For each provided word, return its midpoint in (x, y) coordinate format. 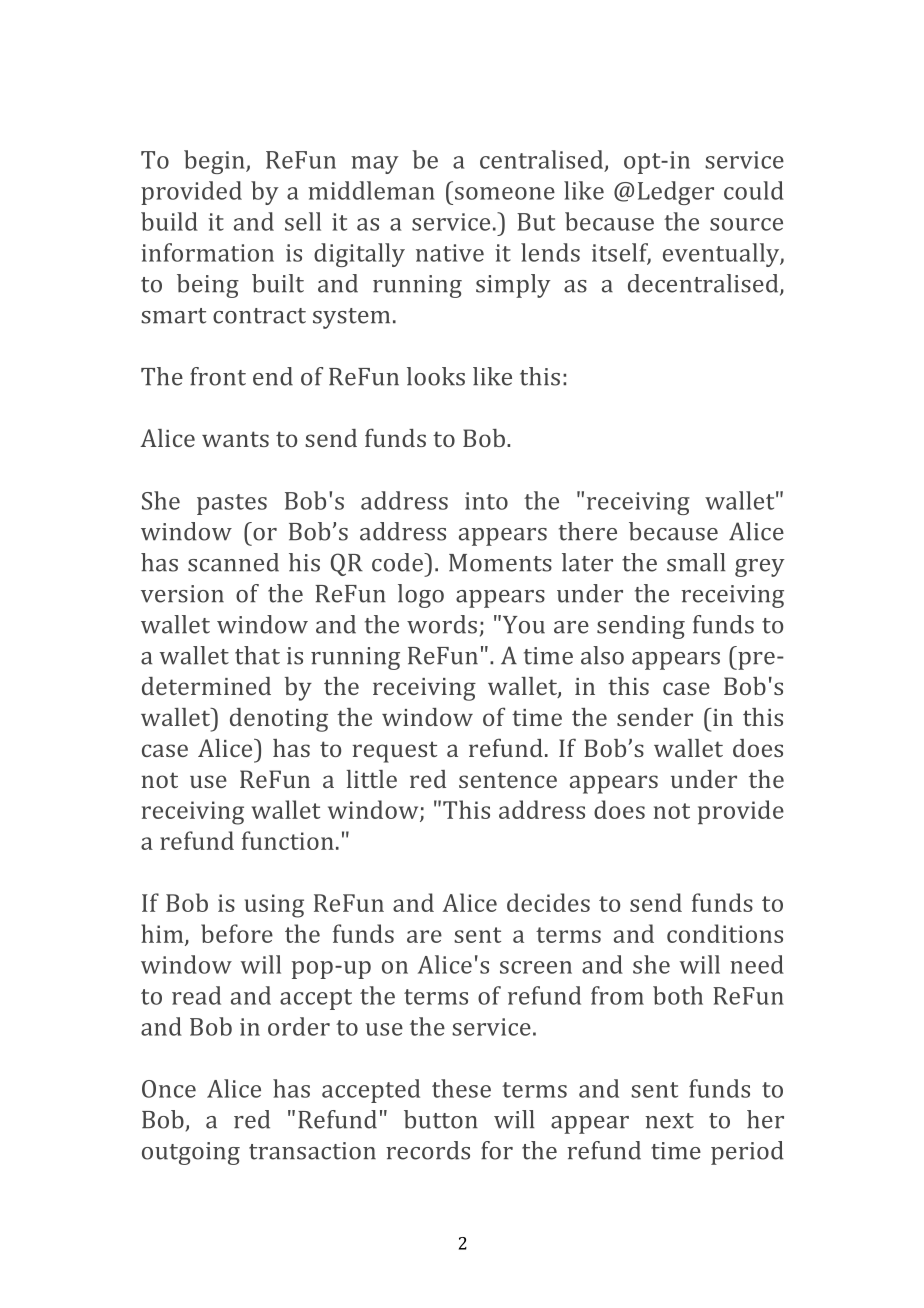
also (602, 655)
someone (505, 193)
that (257, 655)
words (442, 624)
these (461, 1088)
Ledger (676, 193)
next (669, 1121)
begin (215, 162)
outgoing (191, 1153)
